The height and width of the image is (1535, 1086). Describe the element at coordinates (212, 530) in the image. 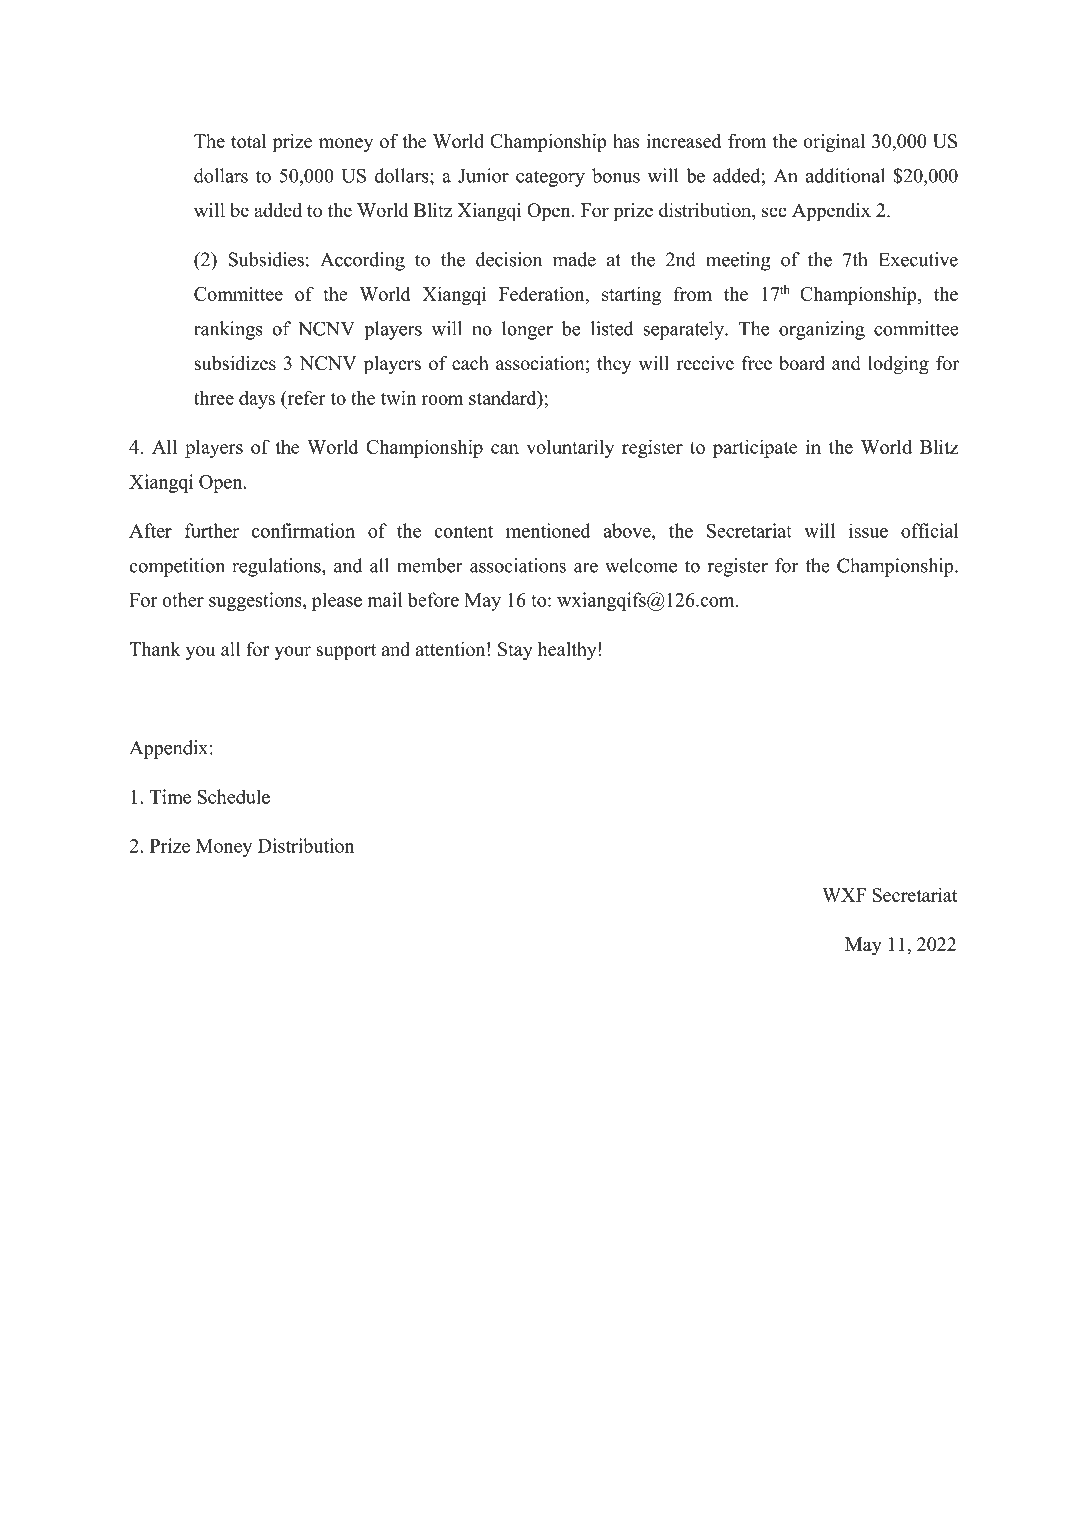

I see `further` at that location.
